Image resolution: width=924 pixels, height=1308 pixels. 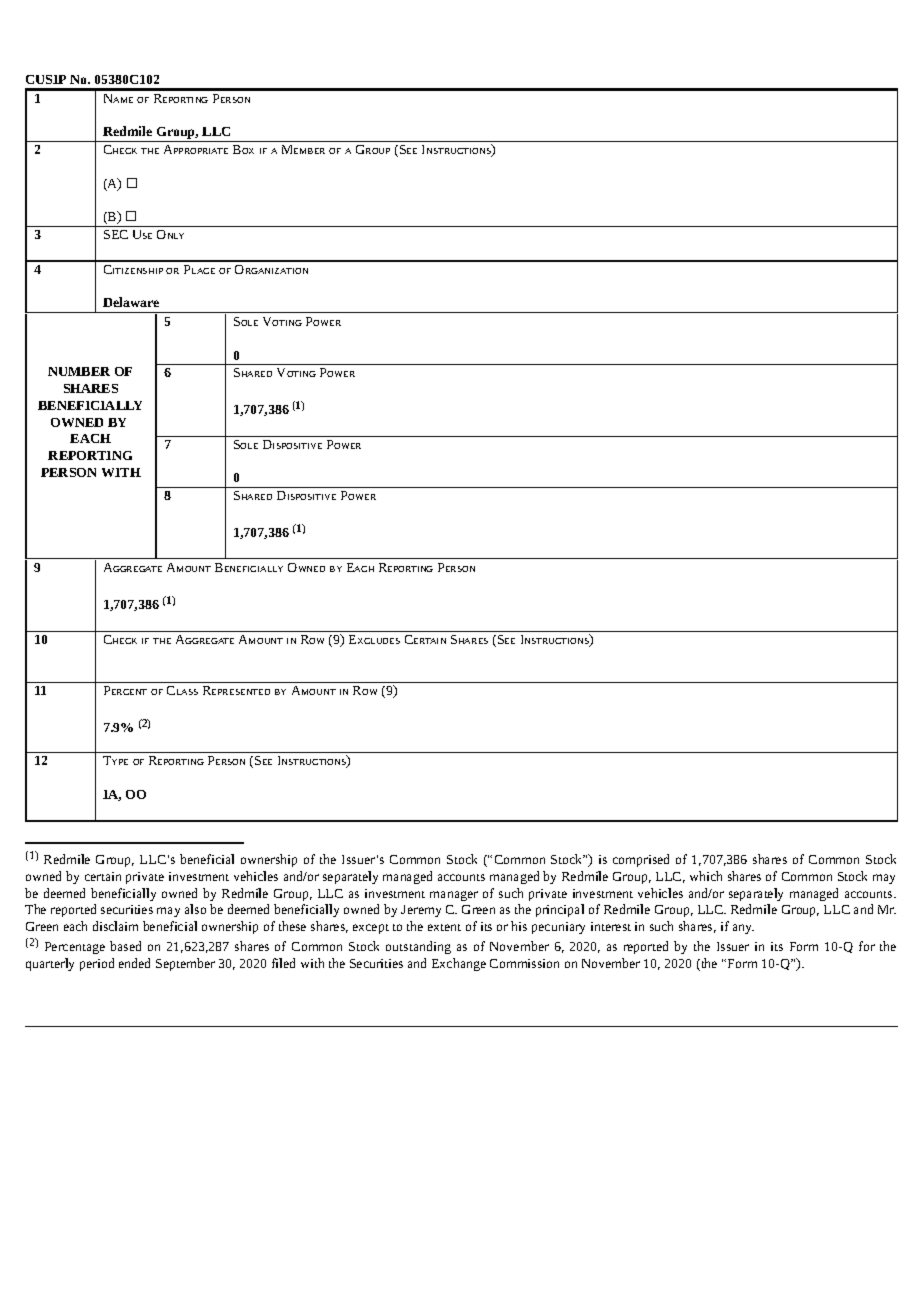 I want to click on principal, so click(x=560, y=910).
